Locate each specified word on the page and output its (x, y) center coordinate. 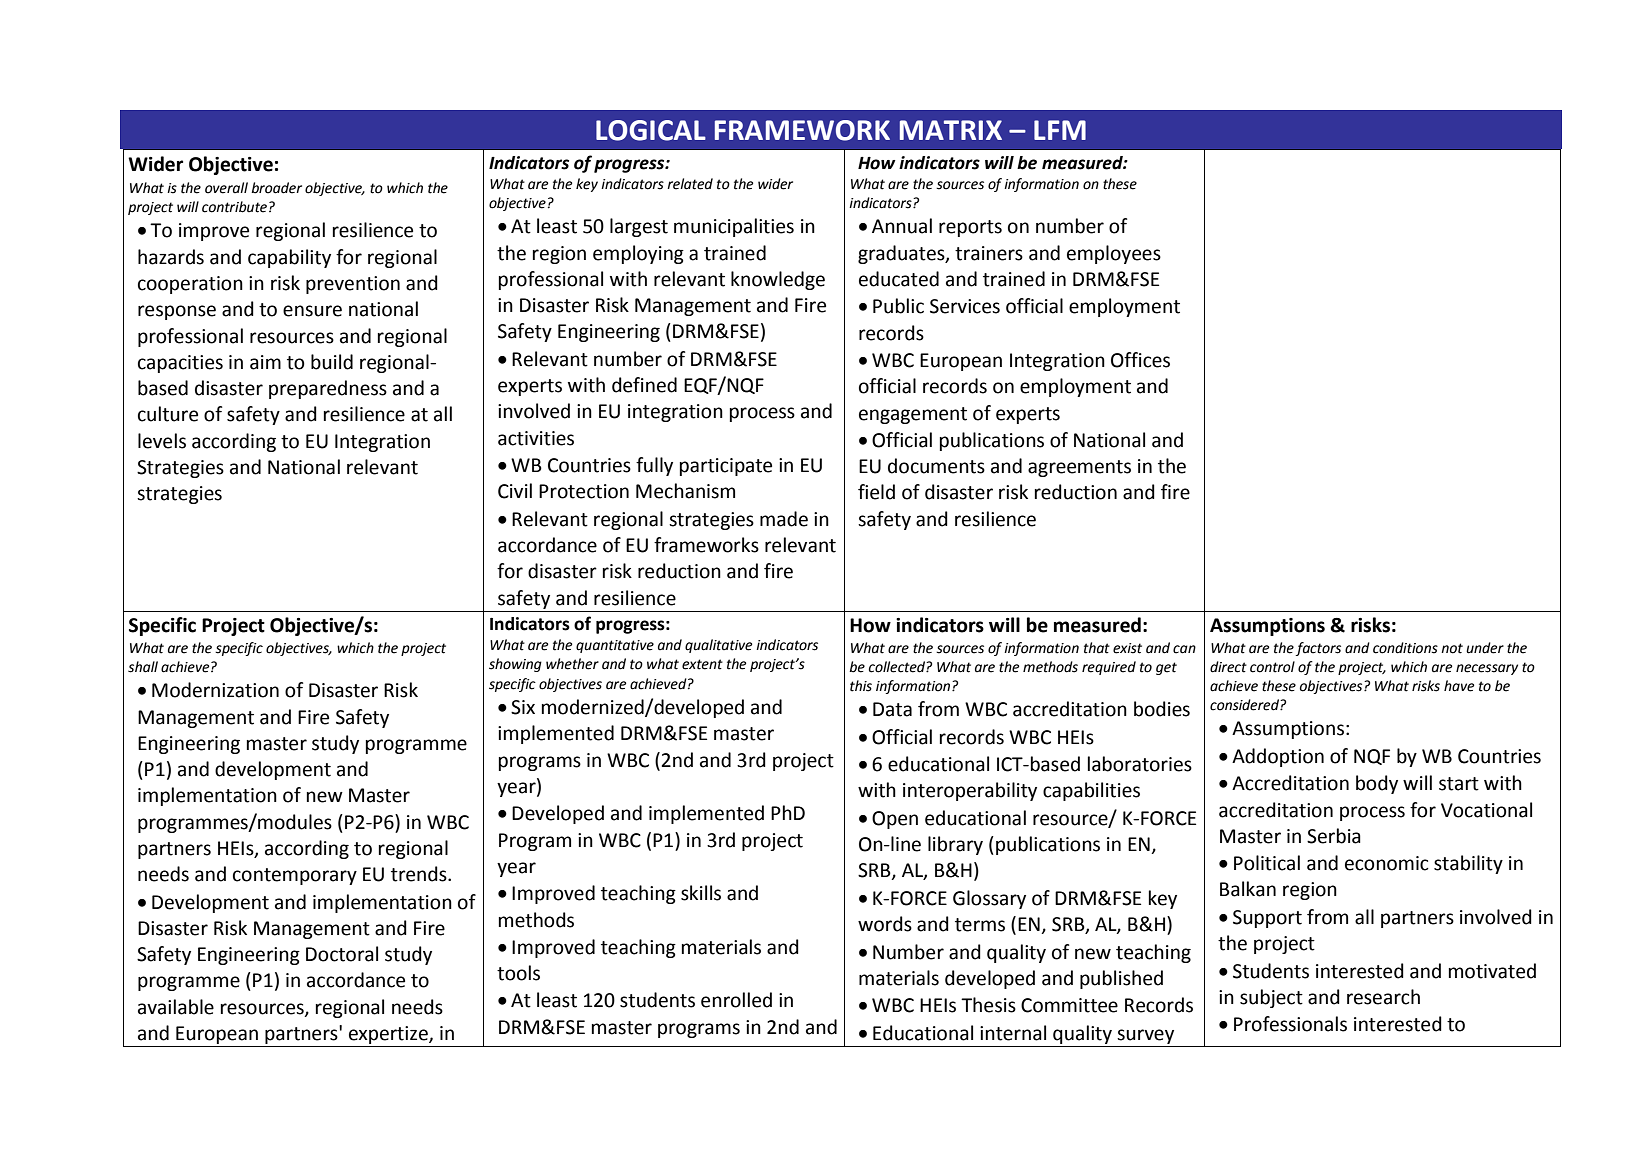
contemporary (295, 876)
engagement (913, 415)
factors (1318, 649)
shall (143, 667)
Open (895, 820)
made (784, 519)
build (332, 362)
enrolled (736, 1000)
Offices (1140, 360)
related (690, 184)
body (1377, 784)
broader (276, 188)
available (176, 1007)
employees (1114, 254)
